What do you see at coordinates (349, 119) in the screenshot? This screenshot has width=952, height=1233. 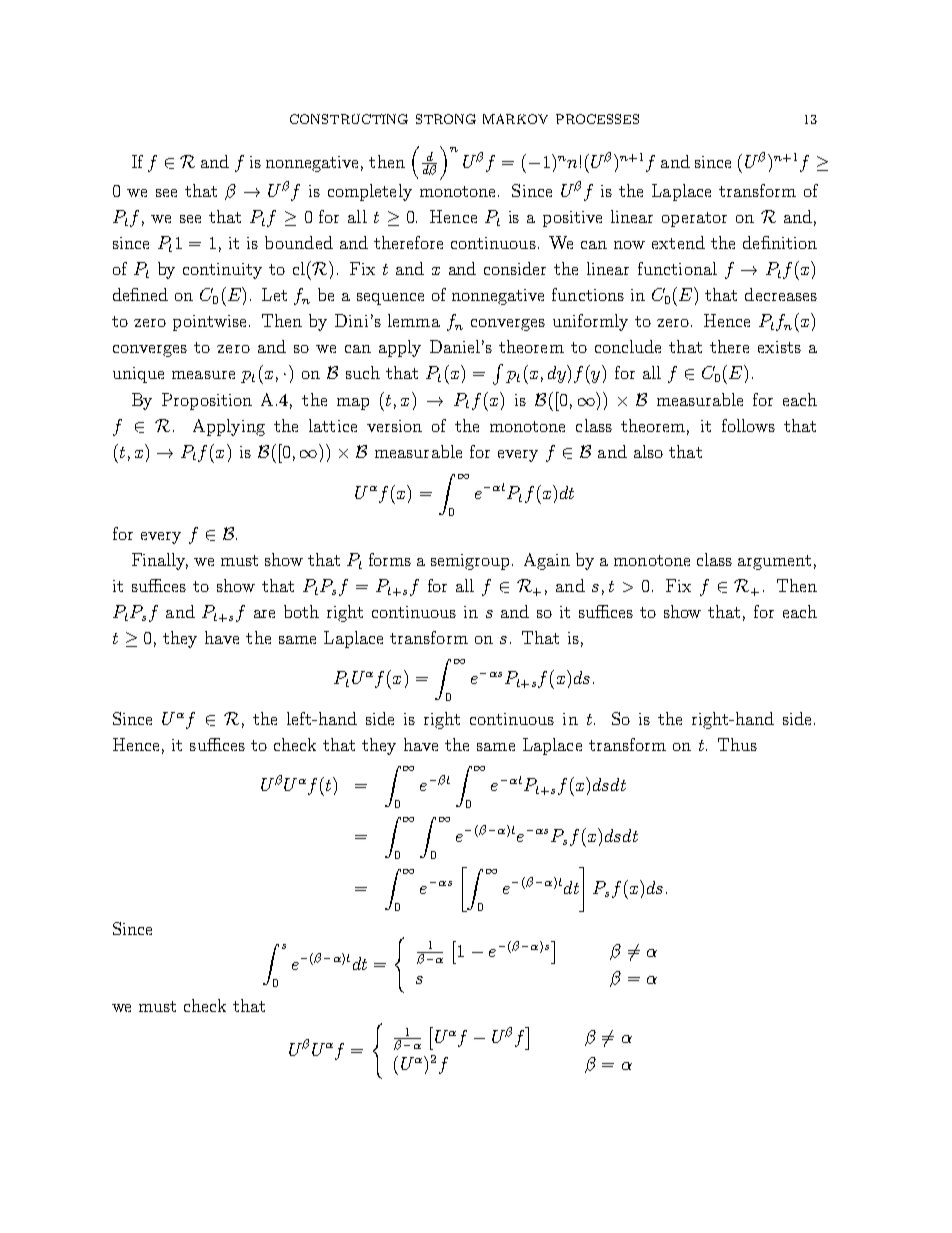 I see `CONSTRUCTING` at bounding box center [349, 119].
